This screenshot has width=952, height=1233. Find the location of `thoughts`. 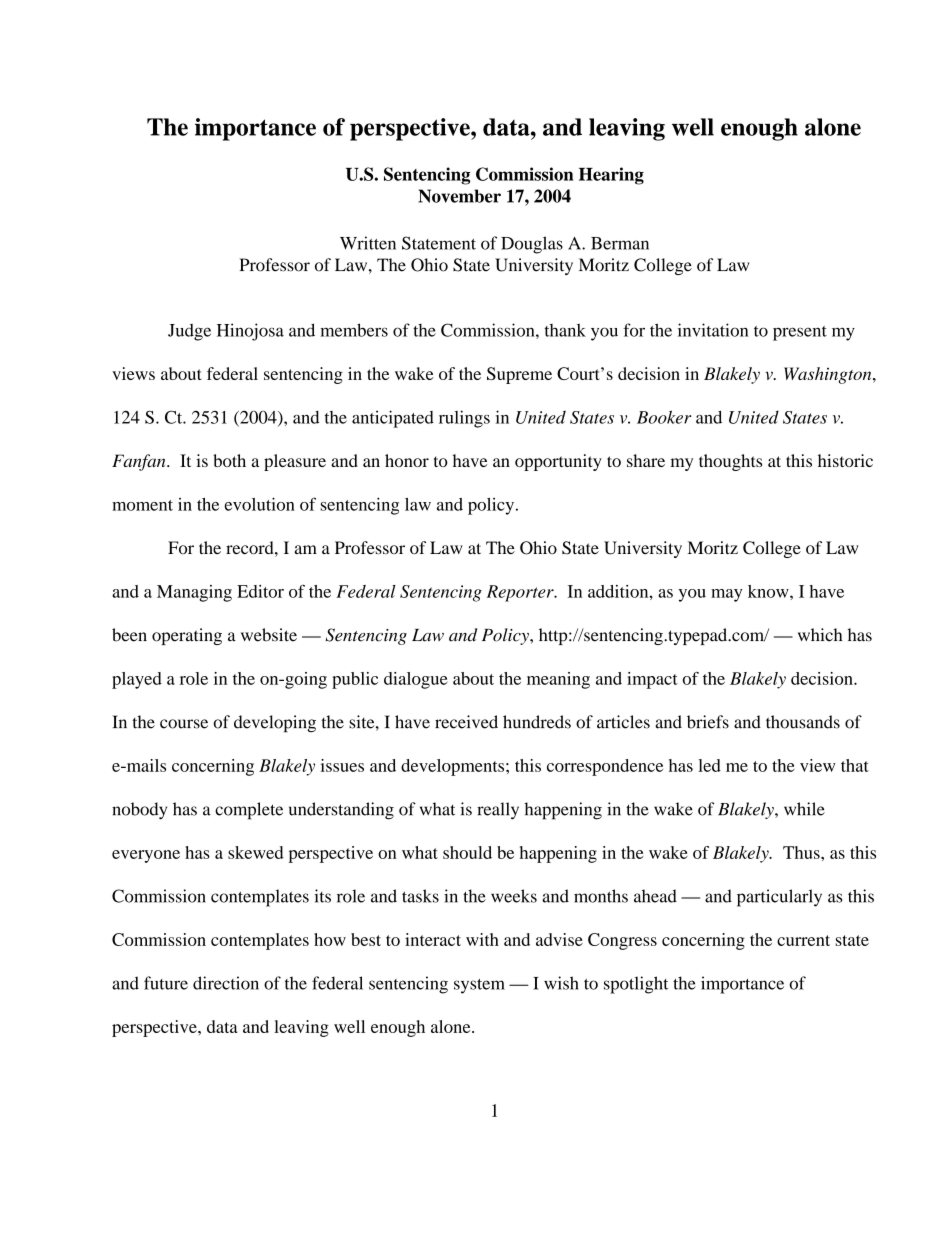

thoughts is located at coordinates (730, 462).
